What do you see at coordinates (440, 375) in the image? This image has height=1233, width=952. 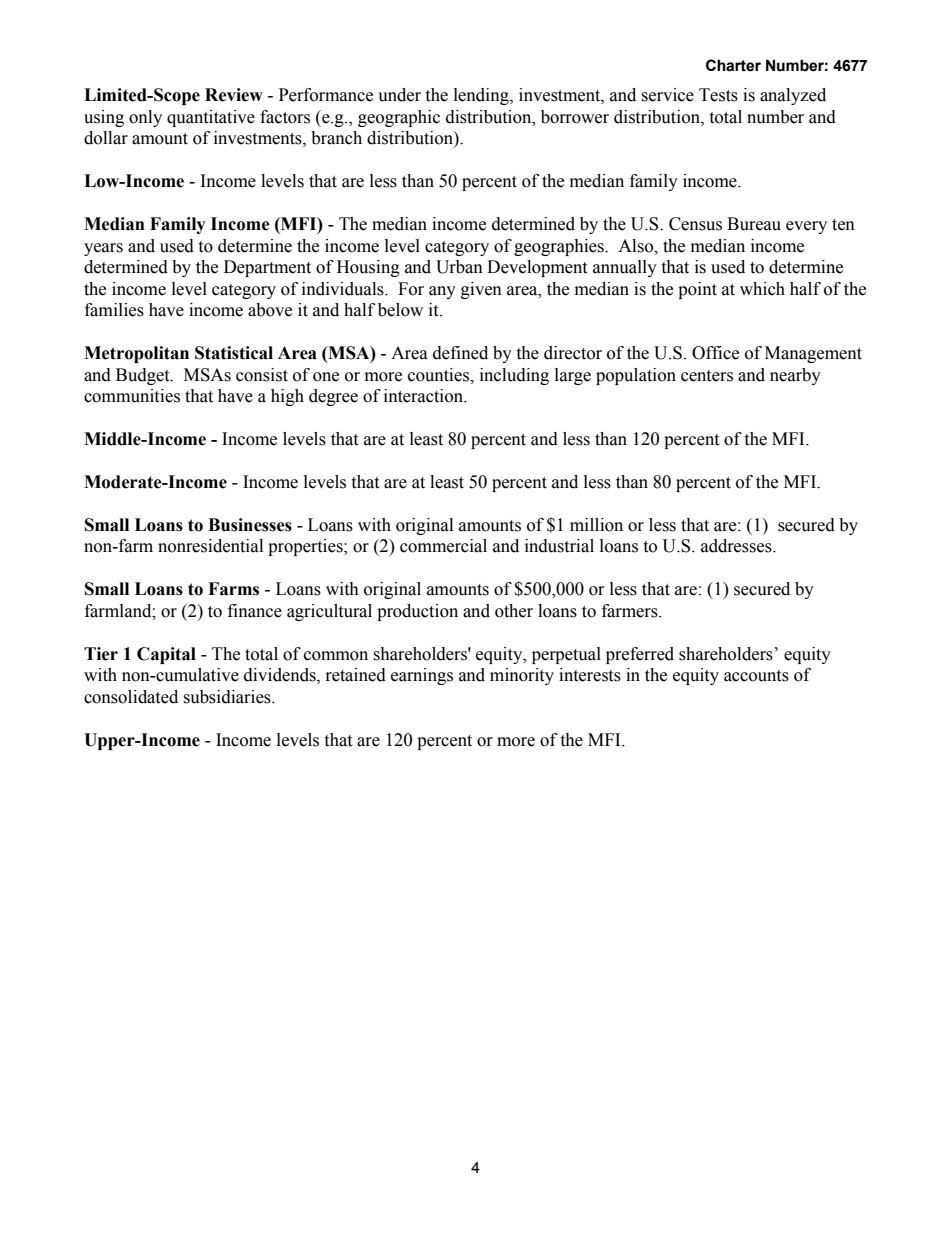 I see `counties` at bounding box center [440, 375].
